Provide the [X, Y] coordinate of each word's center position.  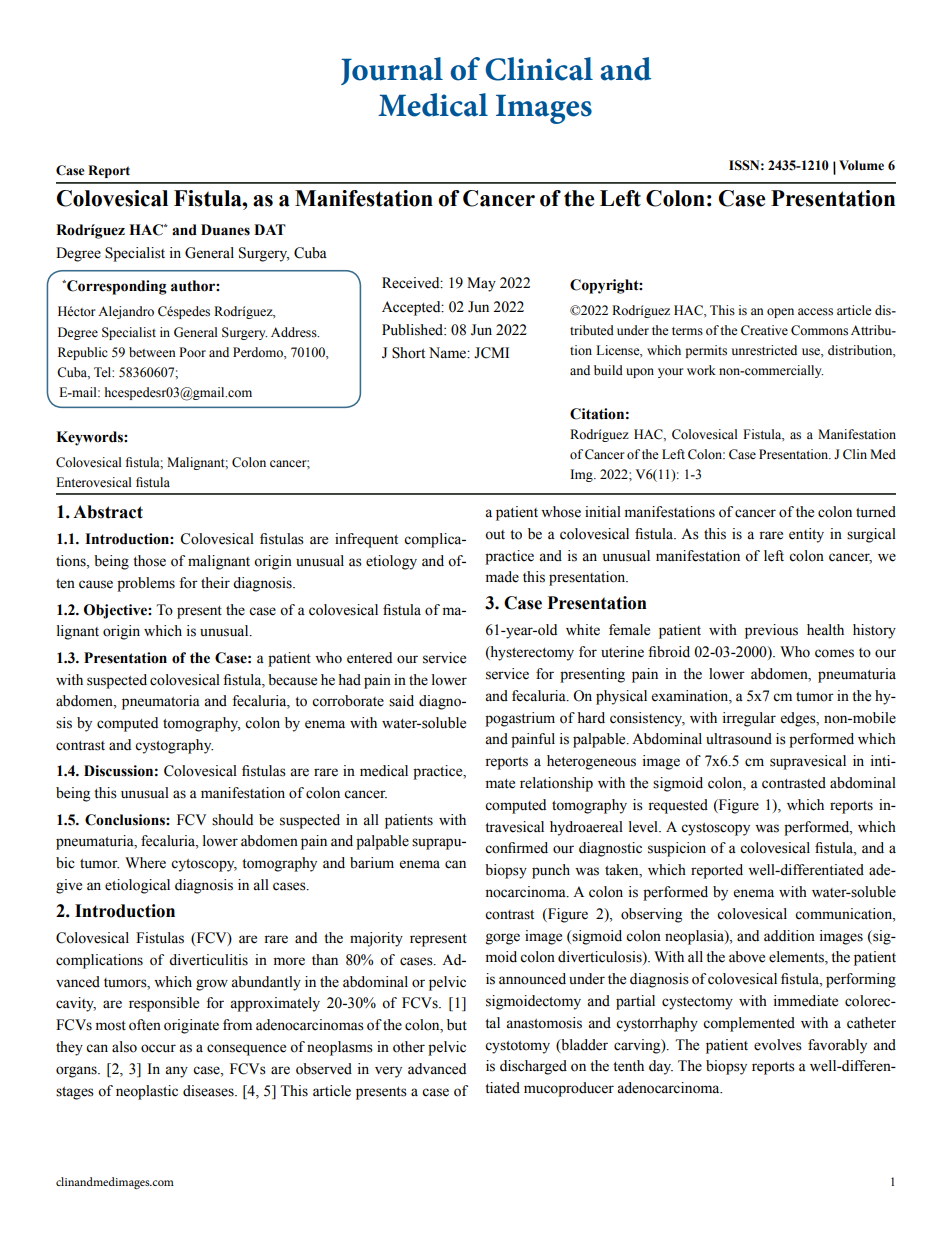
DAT [270, 229]
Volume [861, 165]
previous [771, 631]
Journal [392, 71]
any [176, 1072]
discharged [533, 1067]
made [502, 577]
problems [146, 584]
